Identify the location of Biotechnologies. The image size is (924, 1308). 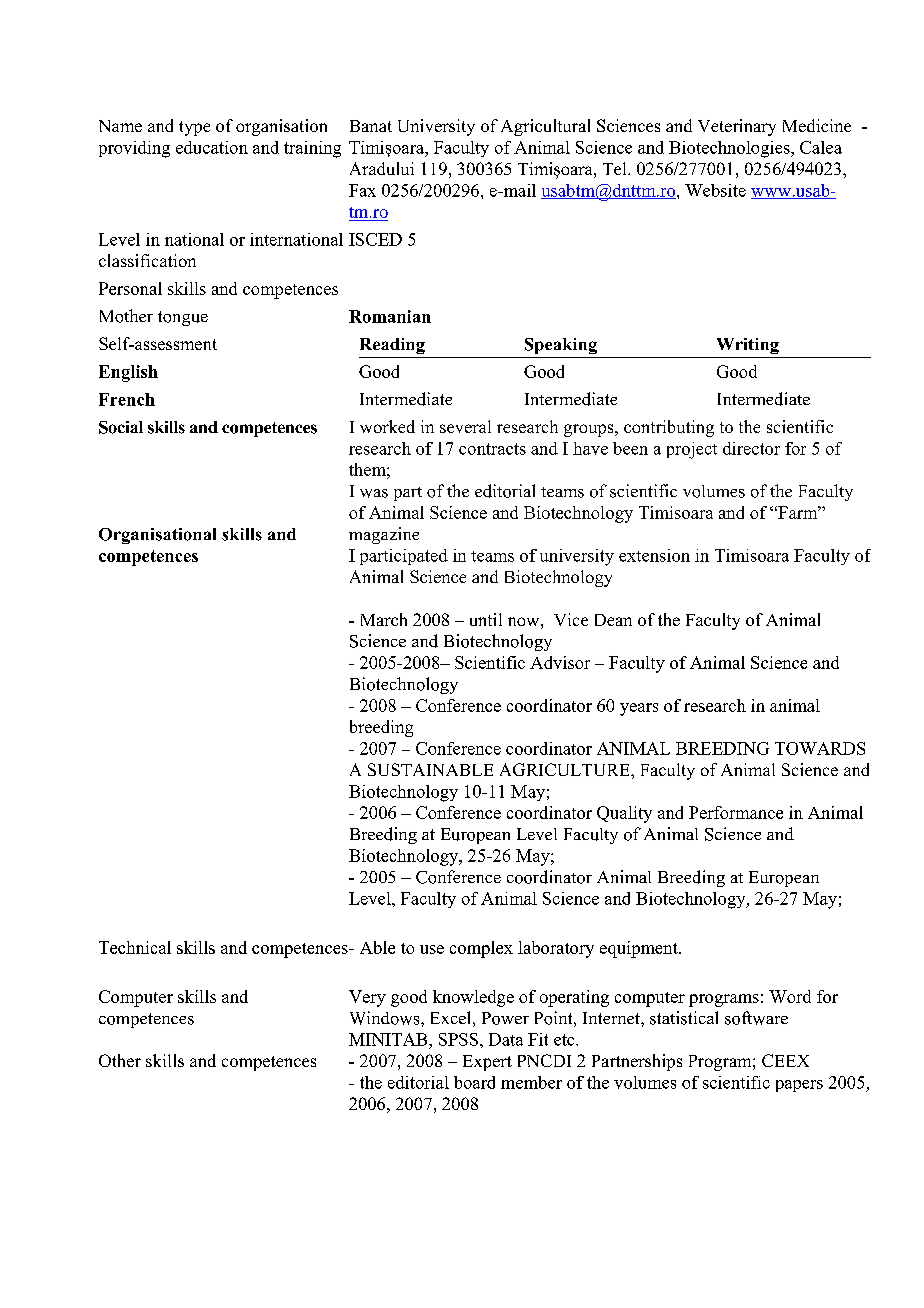
(730, 149).
